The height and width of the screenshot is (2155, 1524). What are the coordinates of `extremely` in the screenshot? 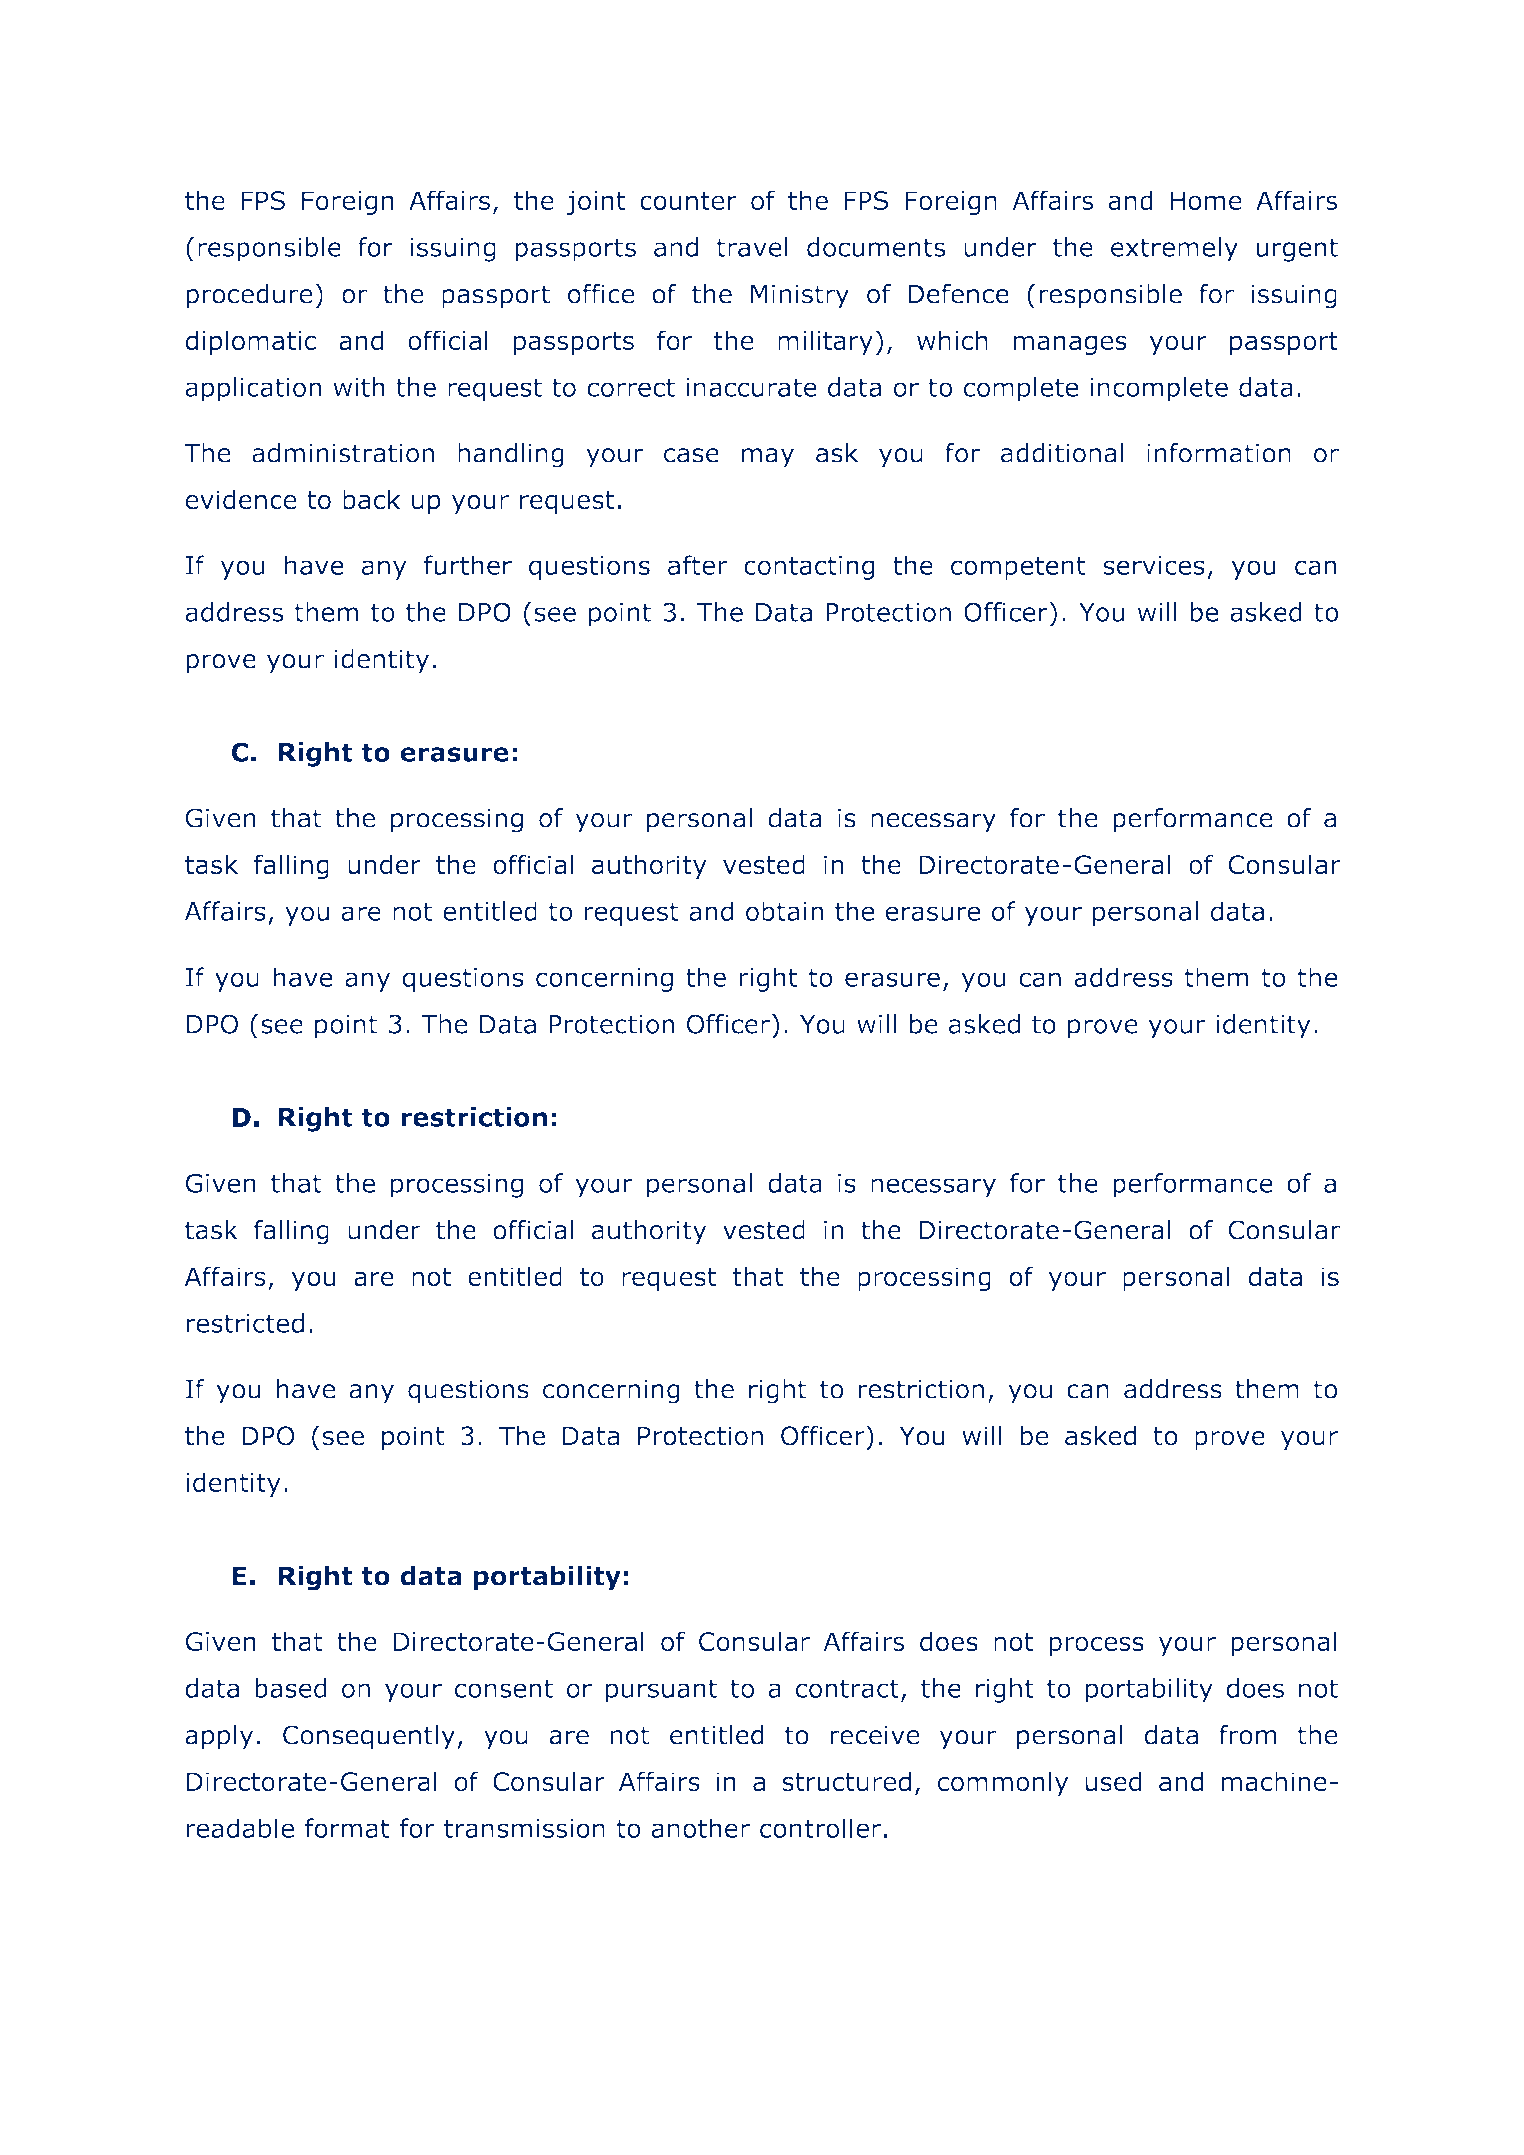 It's located at (1174, 249).
